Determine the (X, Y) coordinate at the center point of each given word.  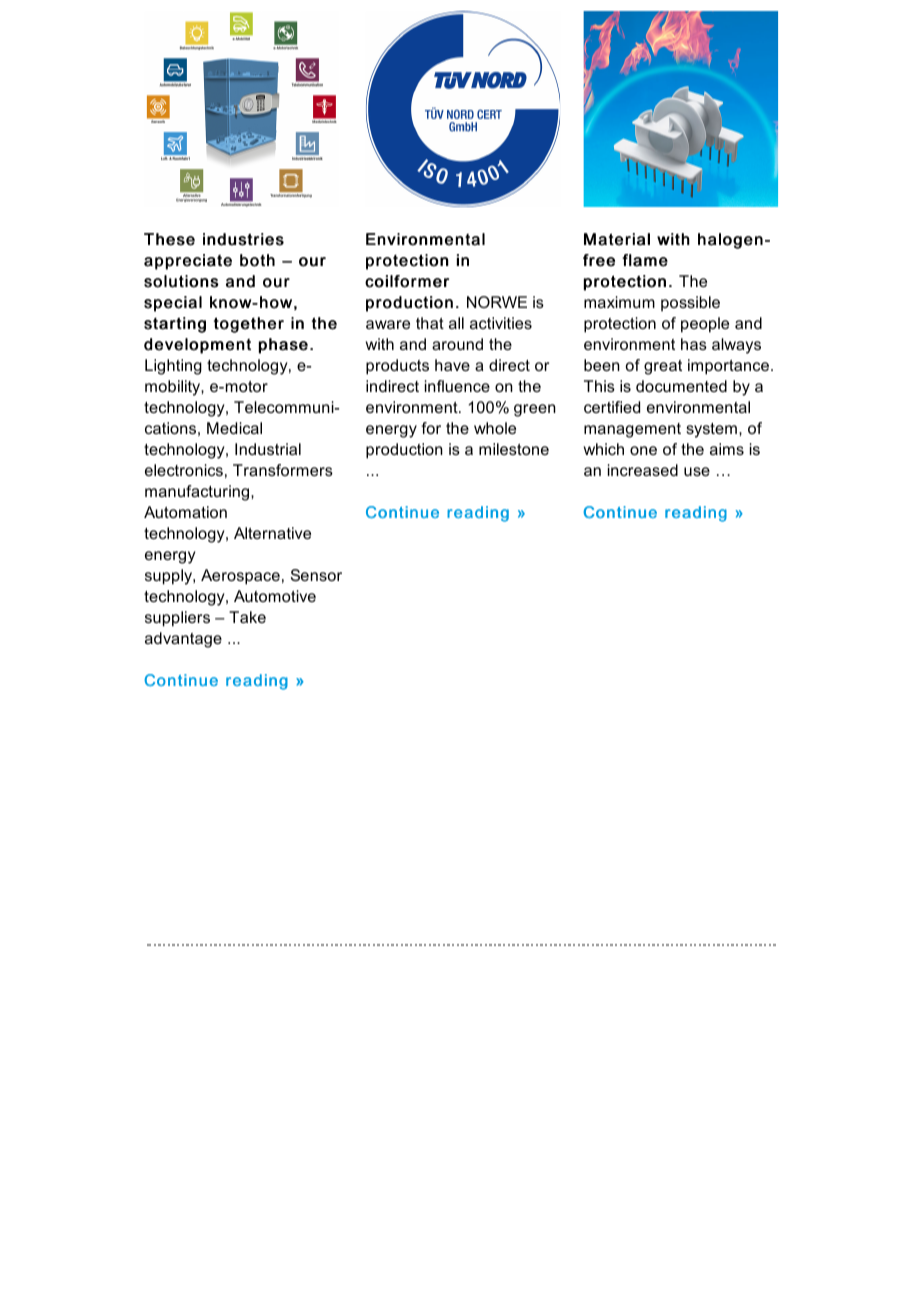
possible (690, 304)
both (257, 260)
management (632, 430)
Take (247, 617)
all (456, 323)
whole (495, 428)
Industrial (268, 449)
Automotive (275, 596)
